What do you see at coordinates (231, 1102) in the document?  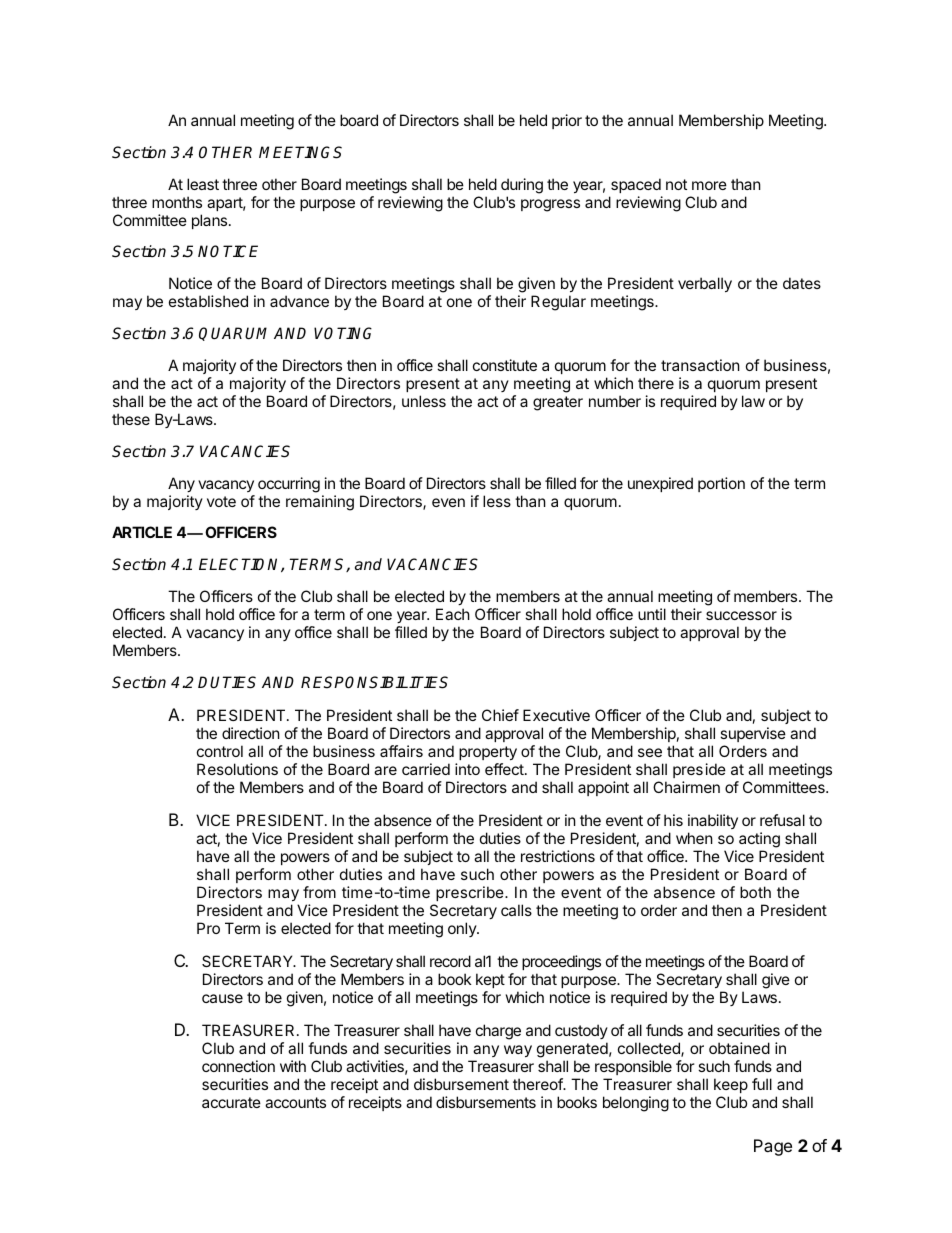 I see `accurate` at bounding box center [231, 1102].
